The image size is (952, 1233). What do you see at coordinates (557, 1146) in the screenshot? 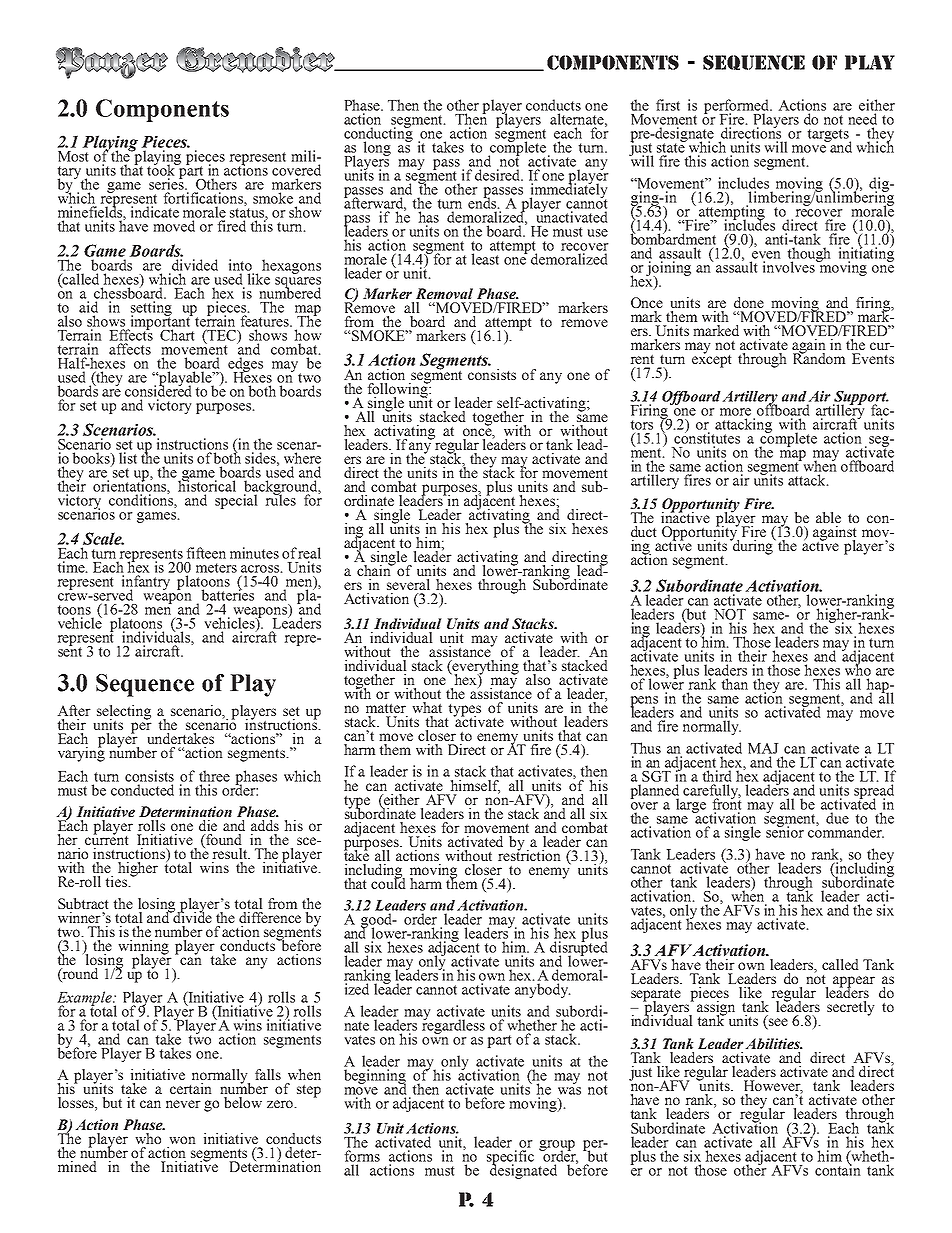
I see `group` at bounding box center [557, 1146].
